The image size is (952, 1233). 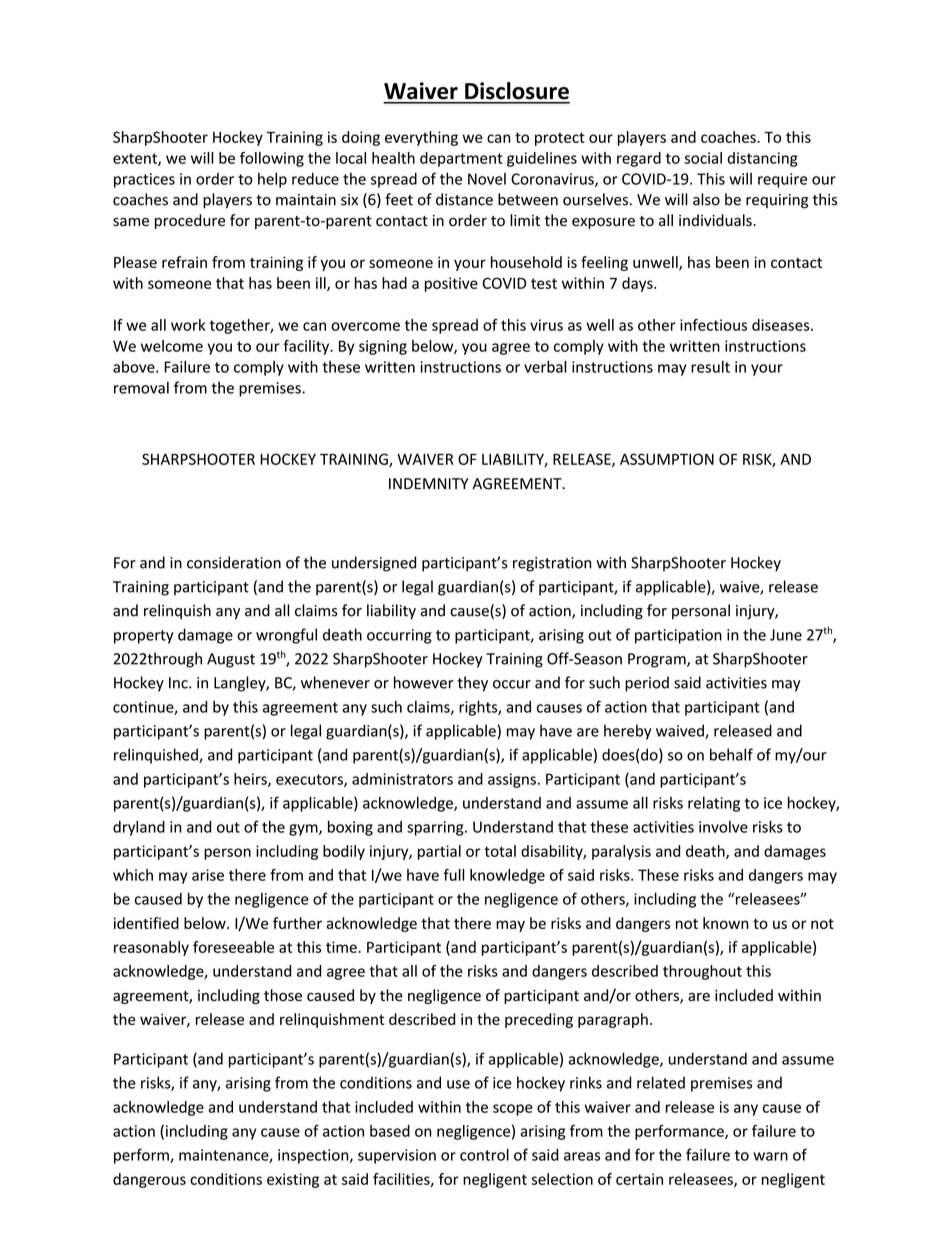 I want to click on dangerous, so click(x=149, y=1180).
